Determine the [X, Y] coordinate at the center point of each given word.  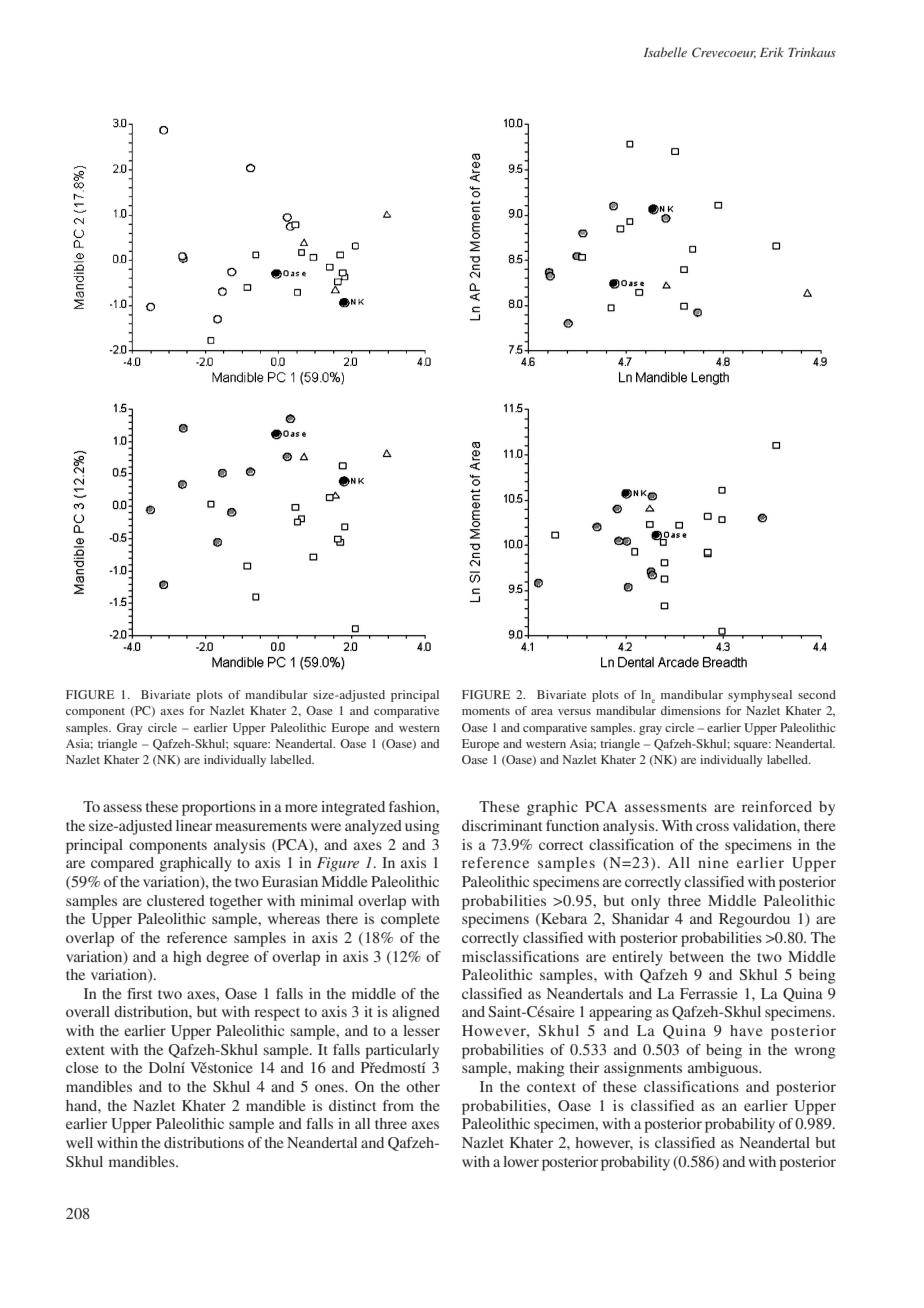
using [422, 827]
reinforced [777, 806]
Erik [772, 52]
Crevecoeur [724, 52]
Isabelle [665, 52]
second [817, 694]
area [542, 712]
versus [574, 712]
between [696, 956]
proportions [219, 808]
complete [410, 920]
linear [194, 825]
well [79, 1142]
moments [486, 711]
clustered [176, 900]
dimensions [691, 710]
